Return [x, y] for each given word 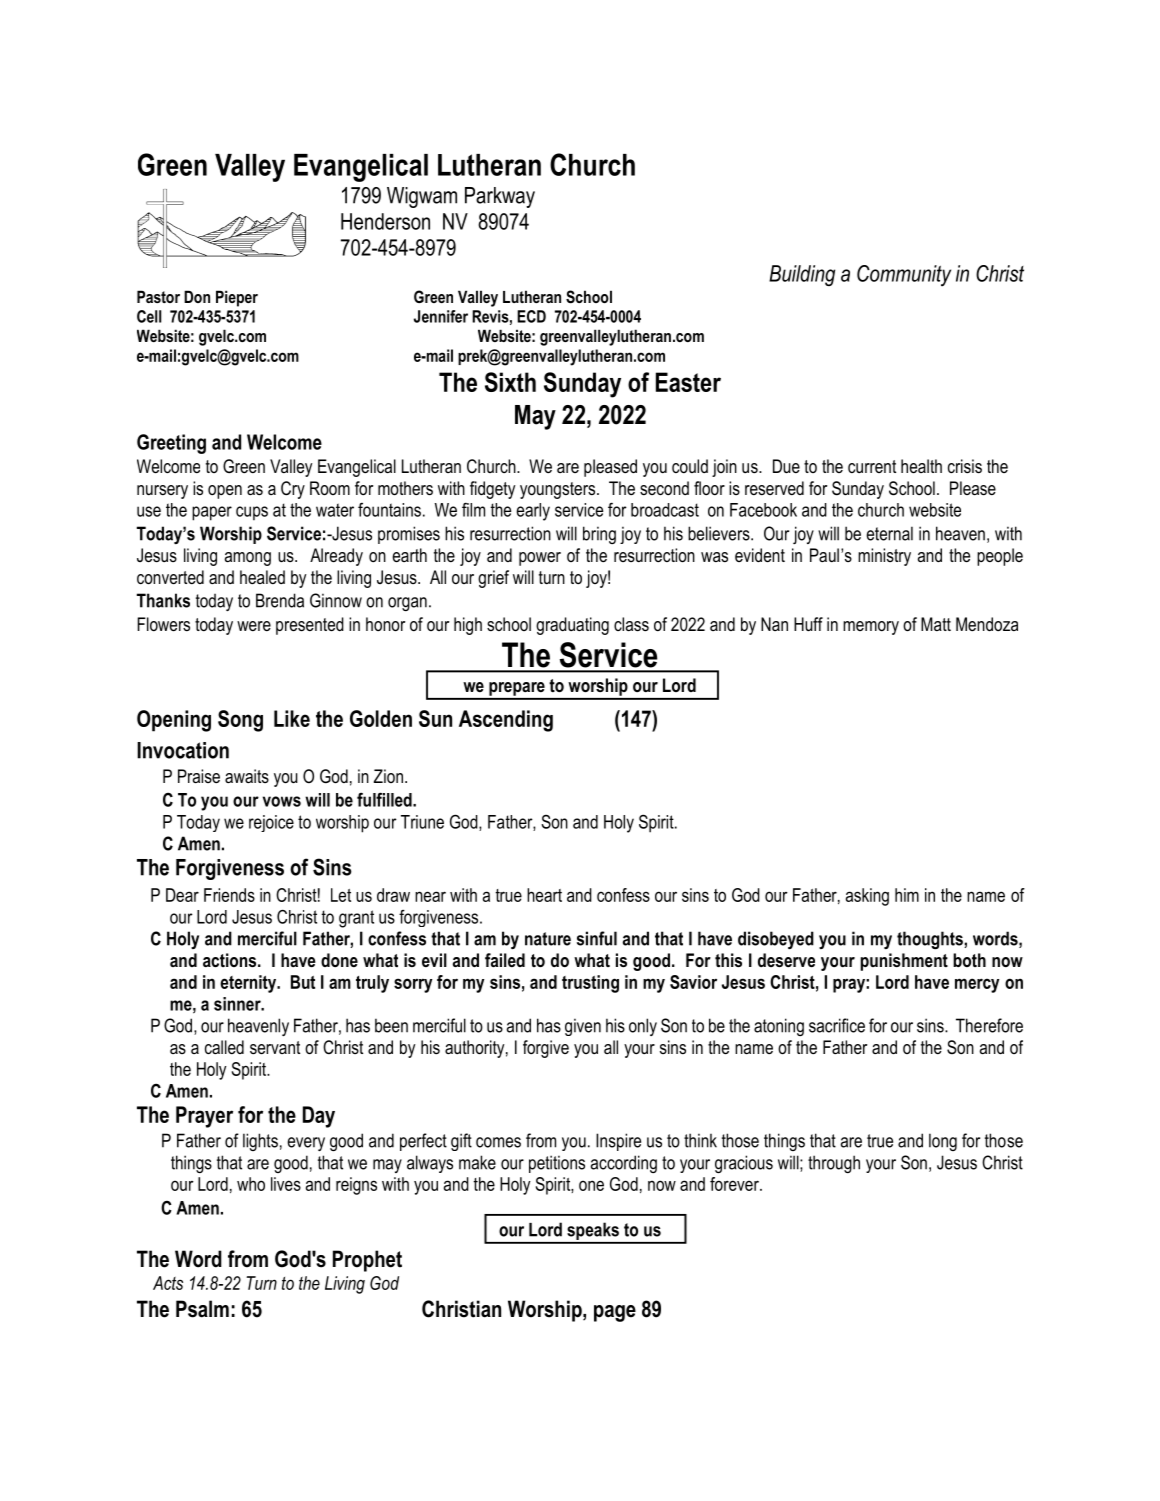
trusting [590, 984]
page [615, 1313]
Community [904, 276]
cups [252, 513]
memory [871, 628]
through [834, 1164]
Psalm [202, 1309]
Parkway [500, 197]
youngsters [559, 490]
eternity [249, 984]
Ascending [506, 721]
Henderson [385, 221]
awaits [247, 776]
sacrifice [837, 1025]
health [921, 466]
